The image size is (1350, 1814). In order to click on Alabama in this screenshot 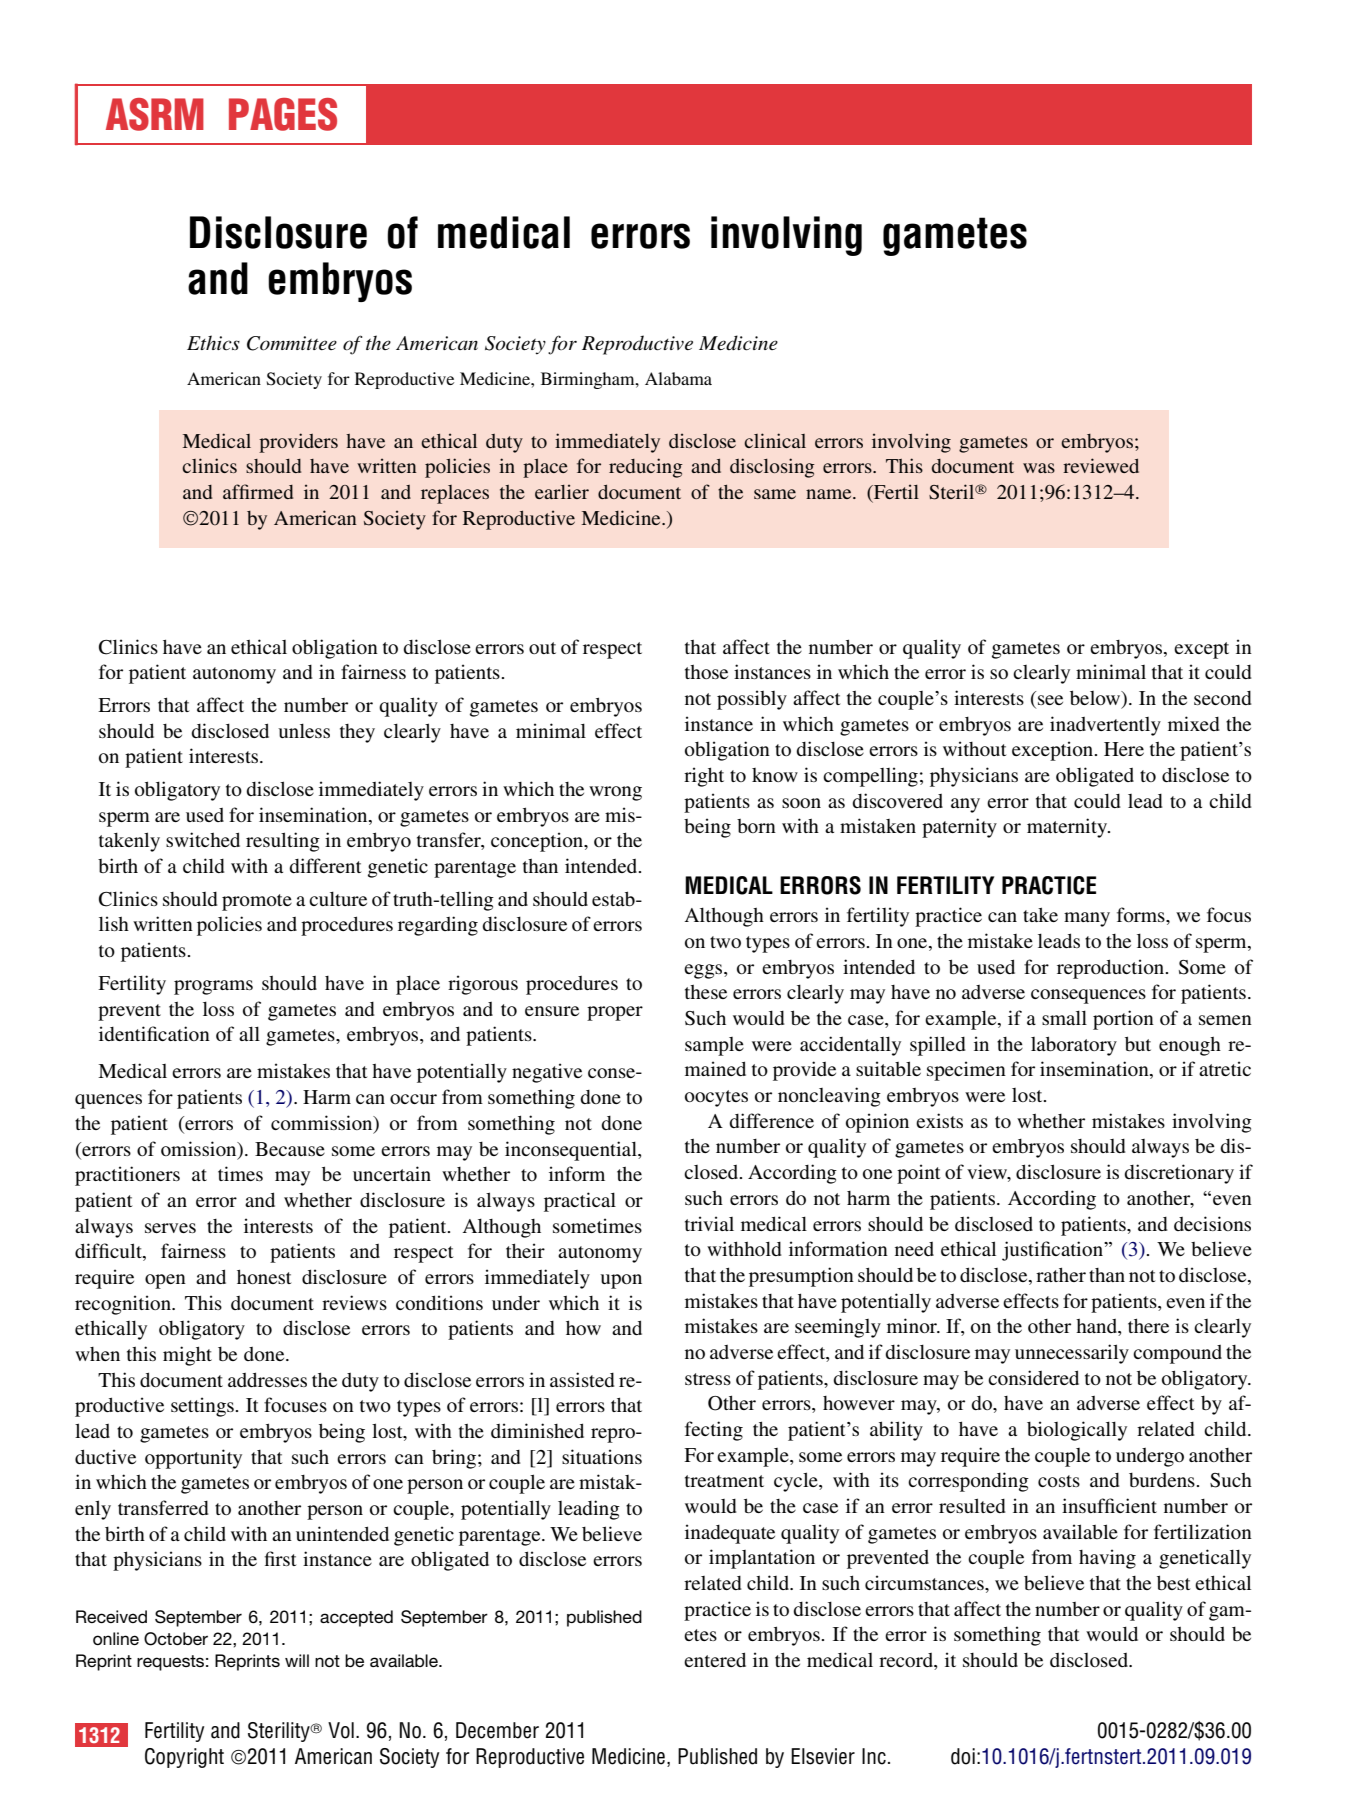, I will do `click(678, 378)`.
